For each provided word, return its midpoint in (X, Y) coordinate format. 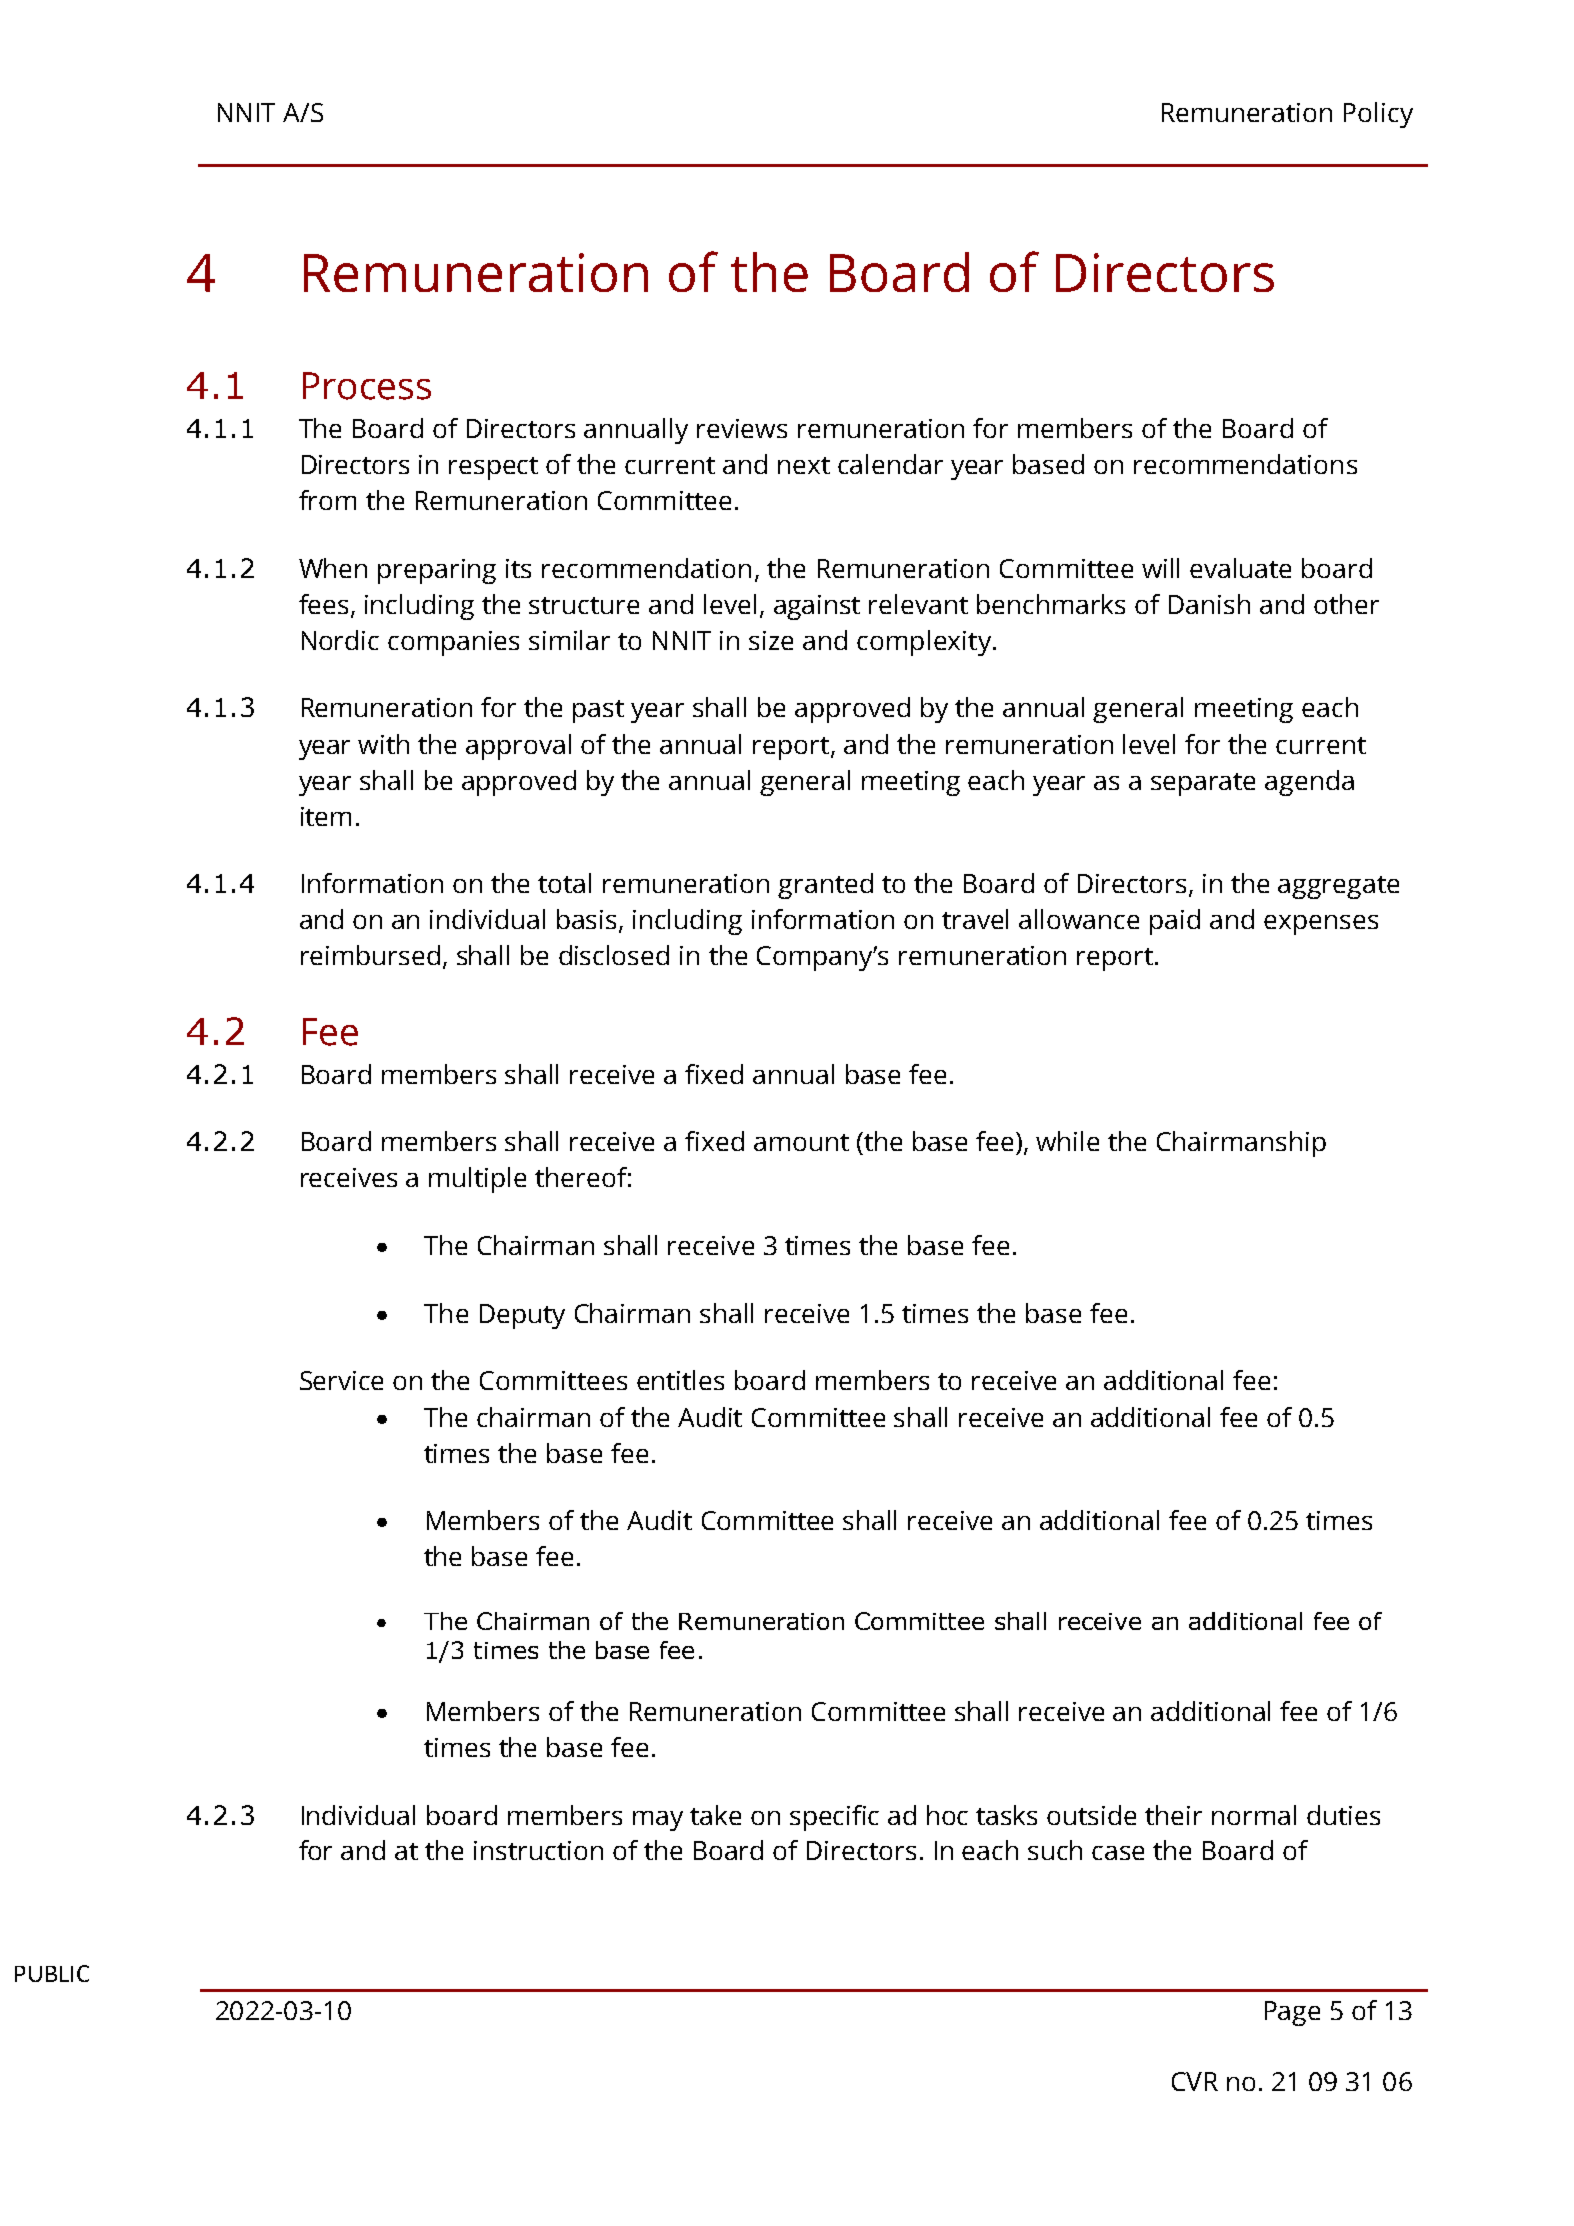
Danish (1209, 604)
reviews (742, 428)
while (1067, 1141)
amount (801, 1142)
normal (1254, 1815)
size (771, 640)
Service (341, 1380)
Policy (1378, 115)
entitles (680, 1380)
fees (323, 604)
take (715, 1815)
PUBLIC (52, 1973)
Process (367, 386)
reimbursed (370, 955)
